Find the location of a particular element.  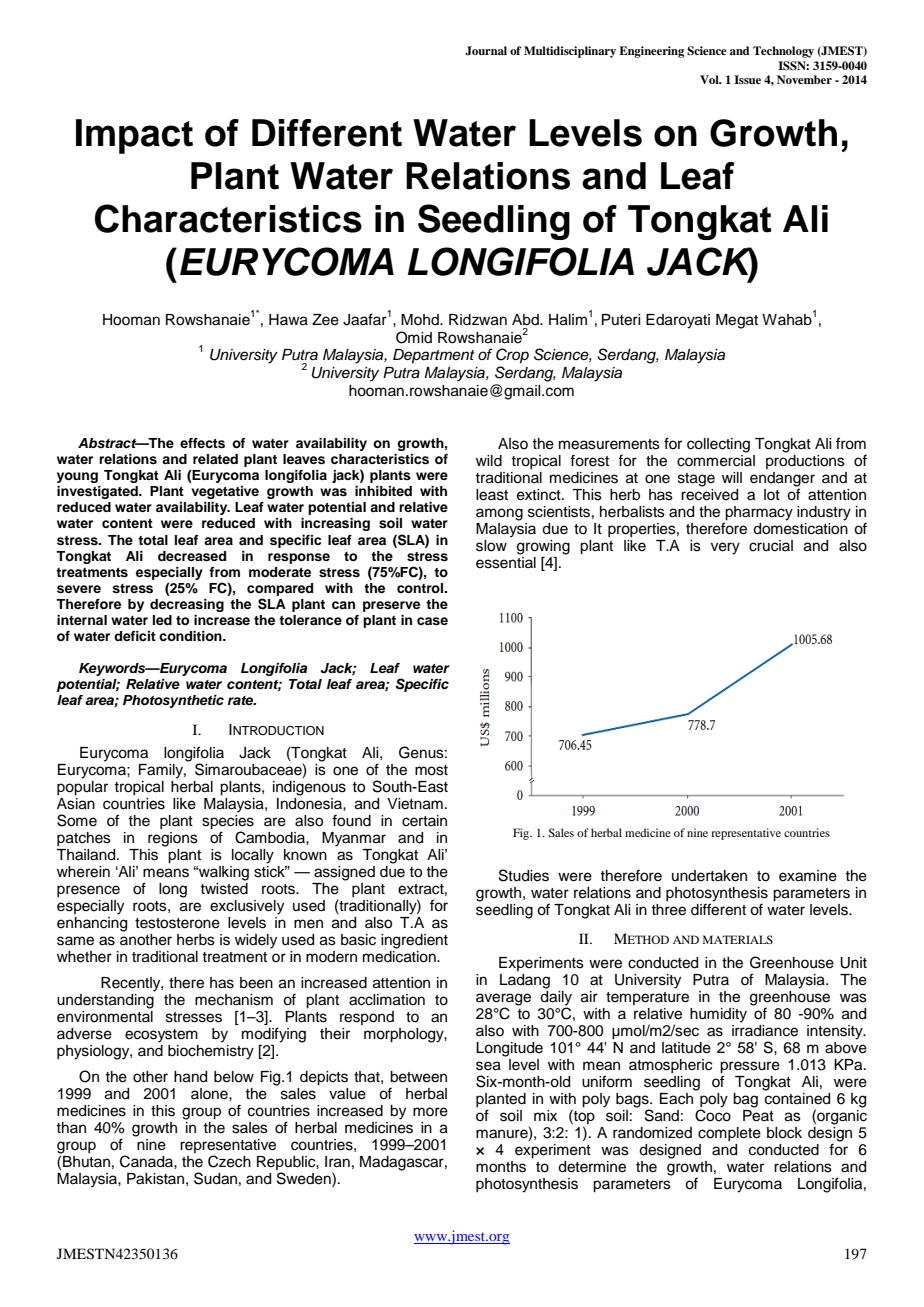

alone is located at coordinates (210, 1094).
